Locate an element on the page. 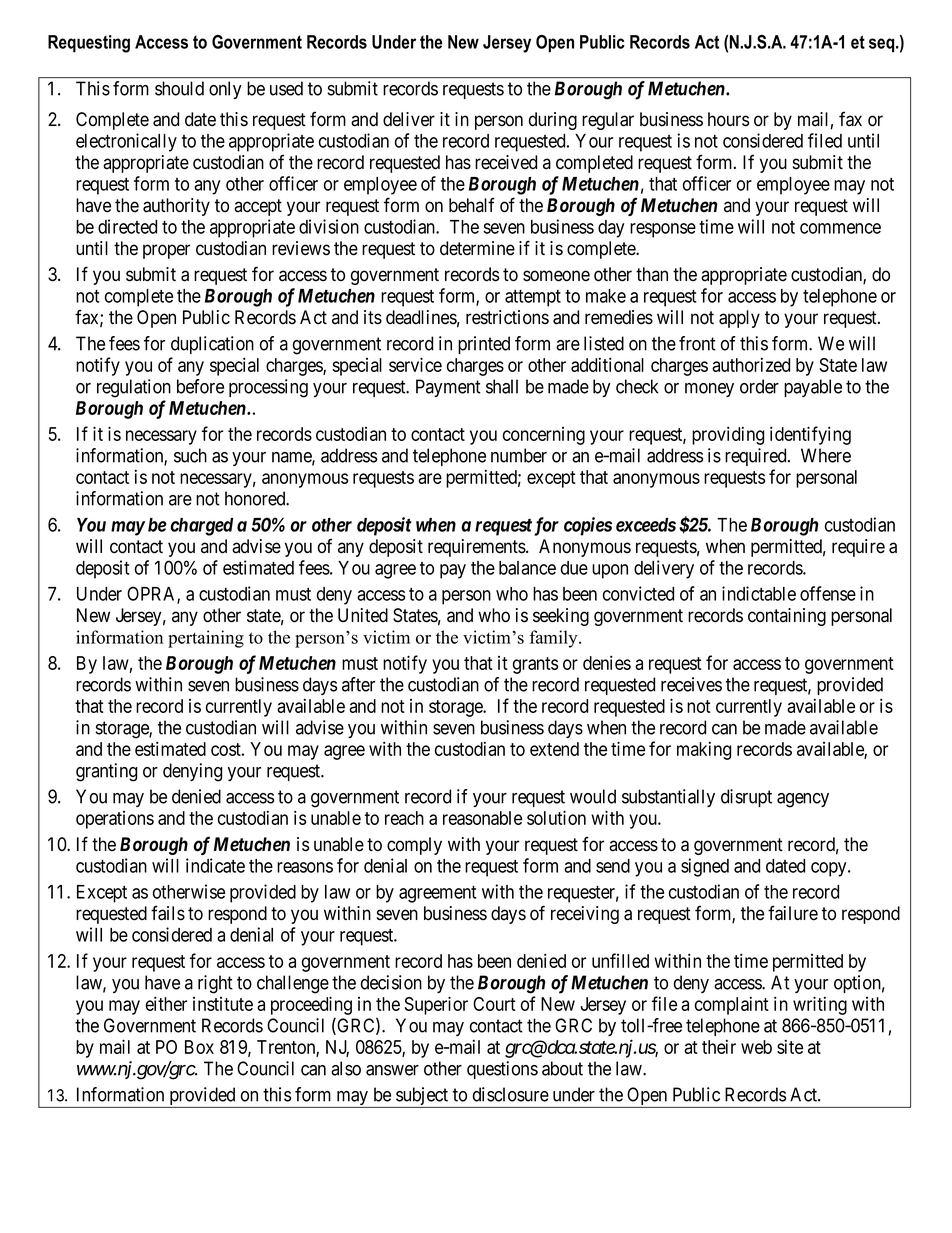  questions is located at coordinates (502, 1070).
